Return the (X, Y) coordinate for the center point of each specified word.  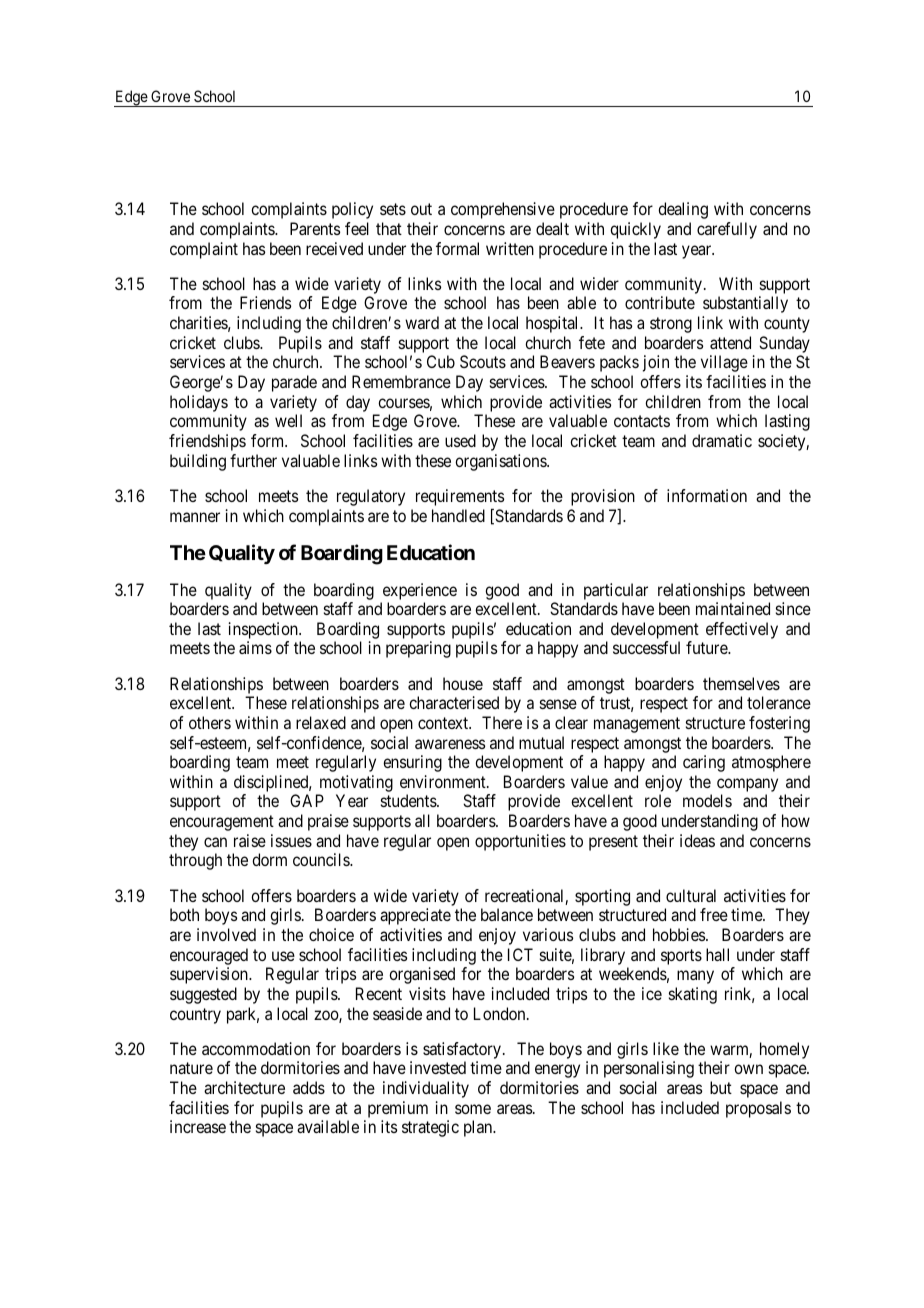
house (463, 683)
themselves (741, 683)
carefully (727, 230)
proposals (758, 1109)
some (473, 1109)
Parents (315, 228)
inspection (264, 630)
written (510, 248)
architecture (244, 1087)
